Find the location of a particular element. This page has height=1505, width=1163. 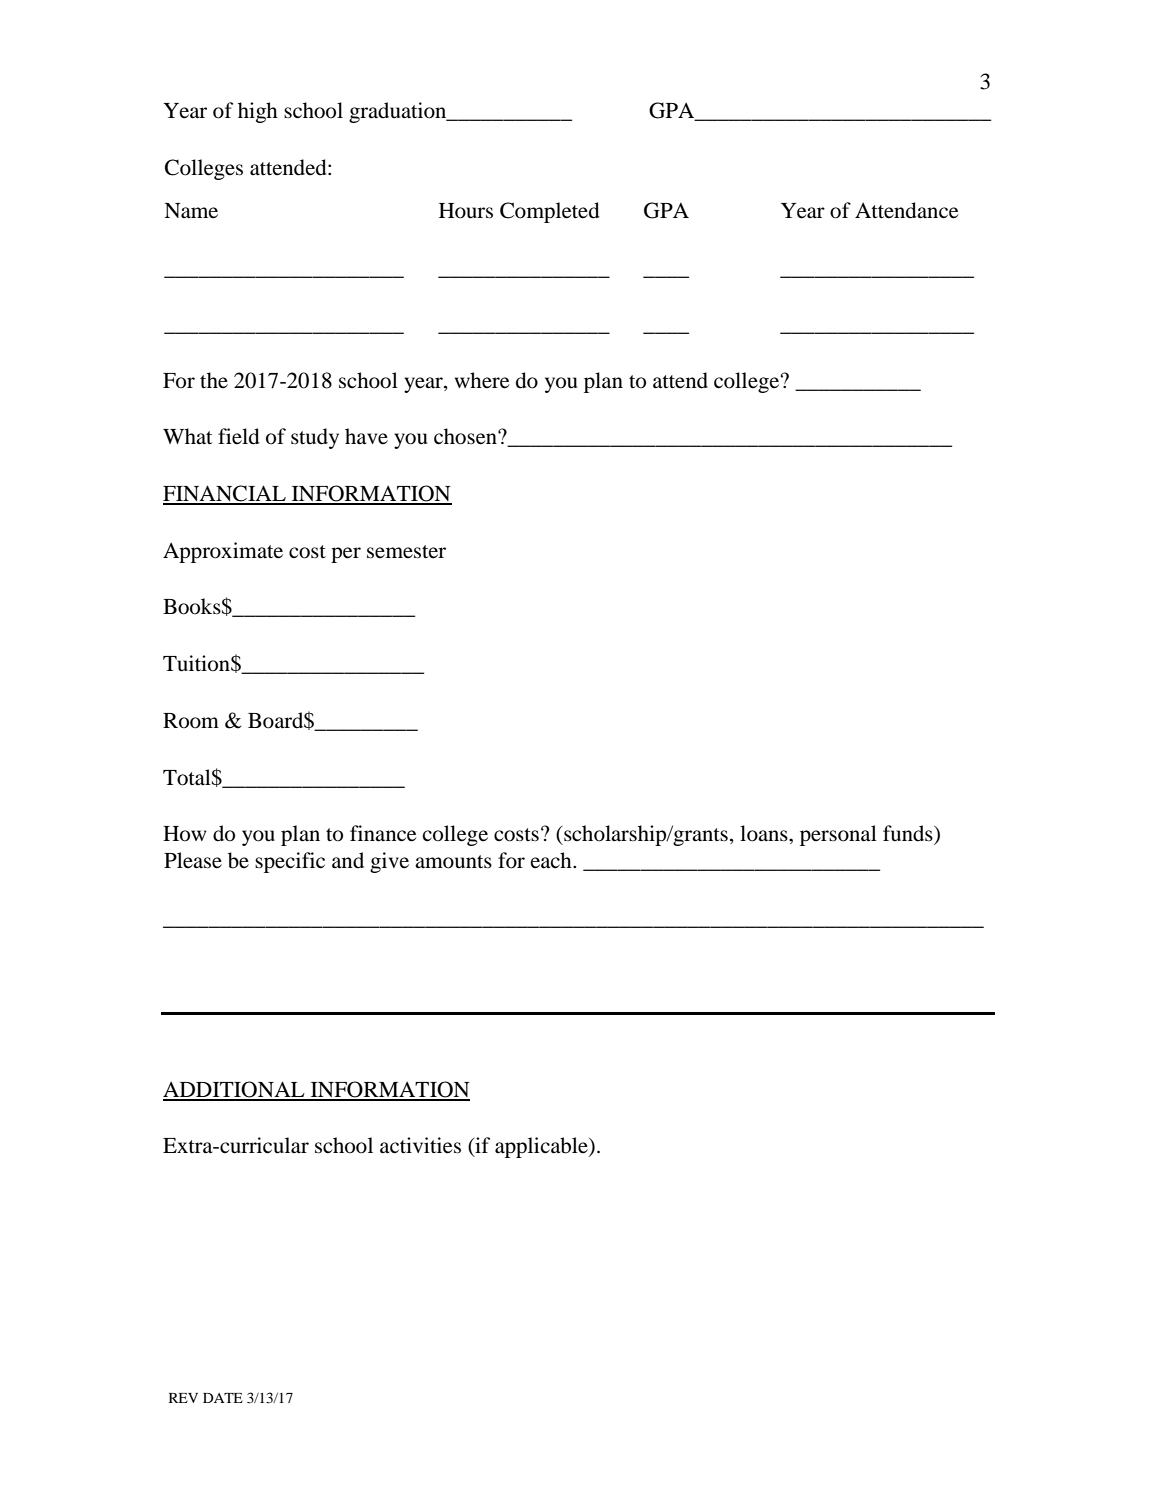

Completed is located at coordinates (550, 212).
